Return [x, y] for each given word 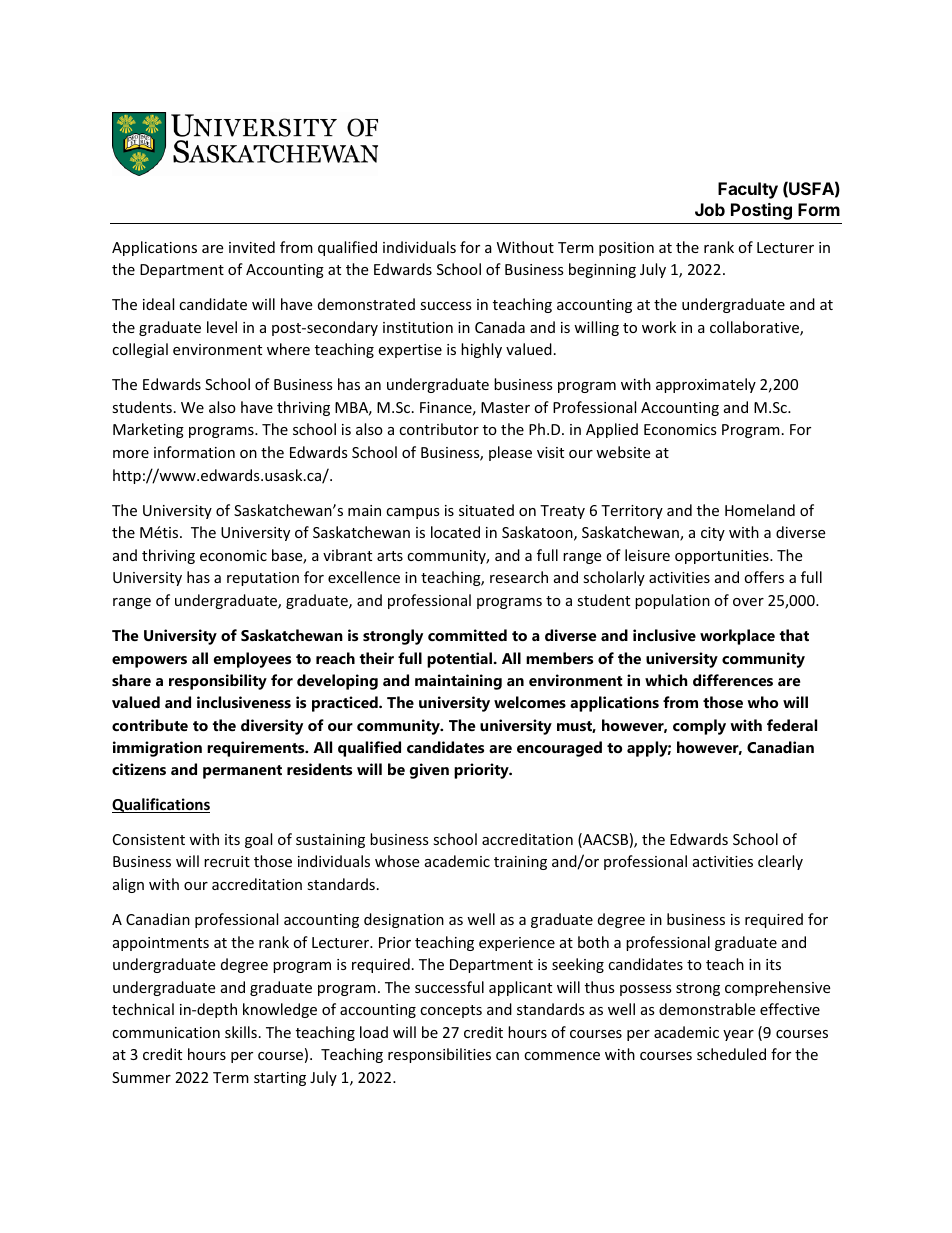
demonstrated [366, 304]
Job [710, 209]
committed [467, 635]
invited [252, 247]
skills [241, 1032]
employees [252, 660]
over [748, 602]
